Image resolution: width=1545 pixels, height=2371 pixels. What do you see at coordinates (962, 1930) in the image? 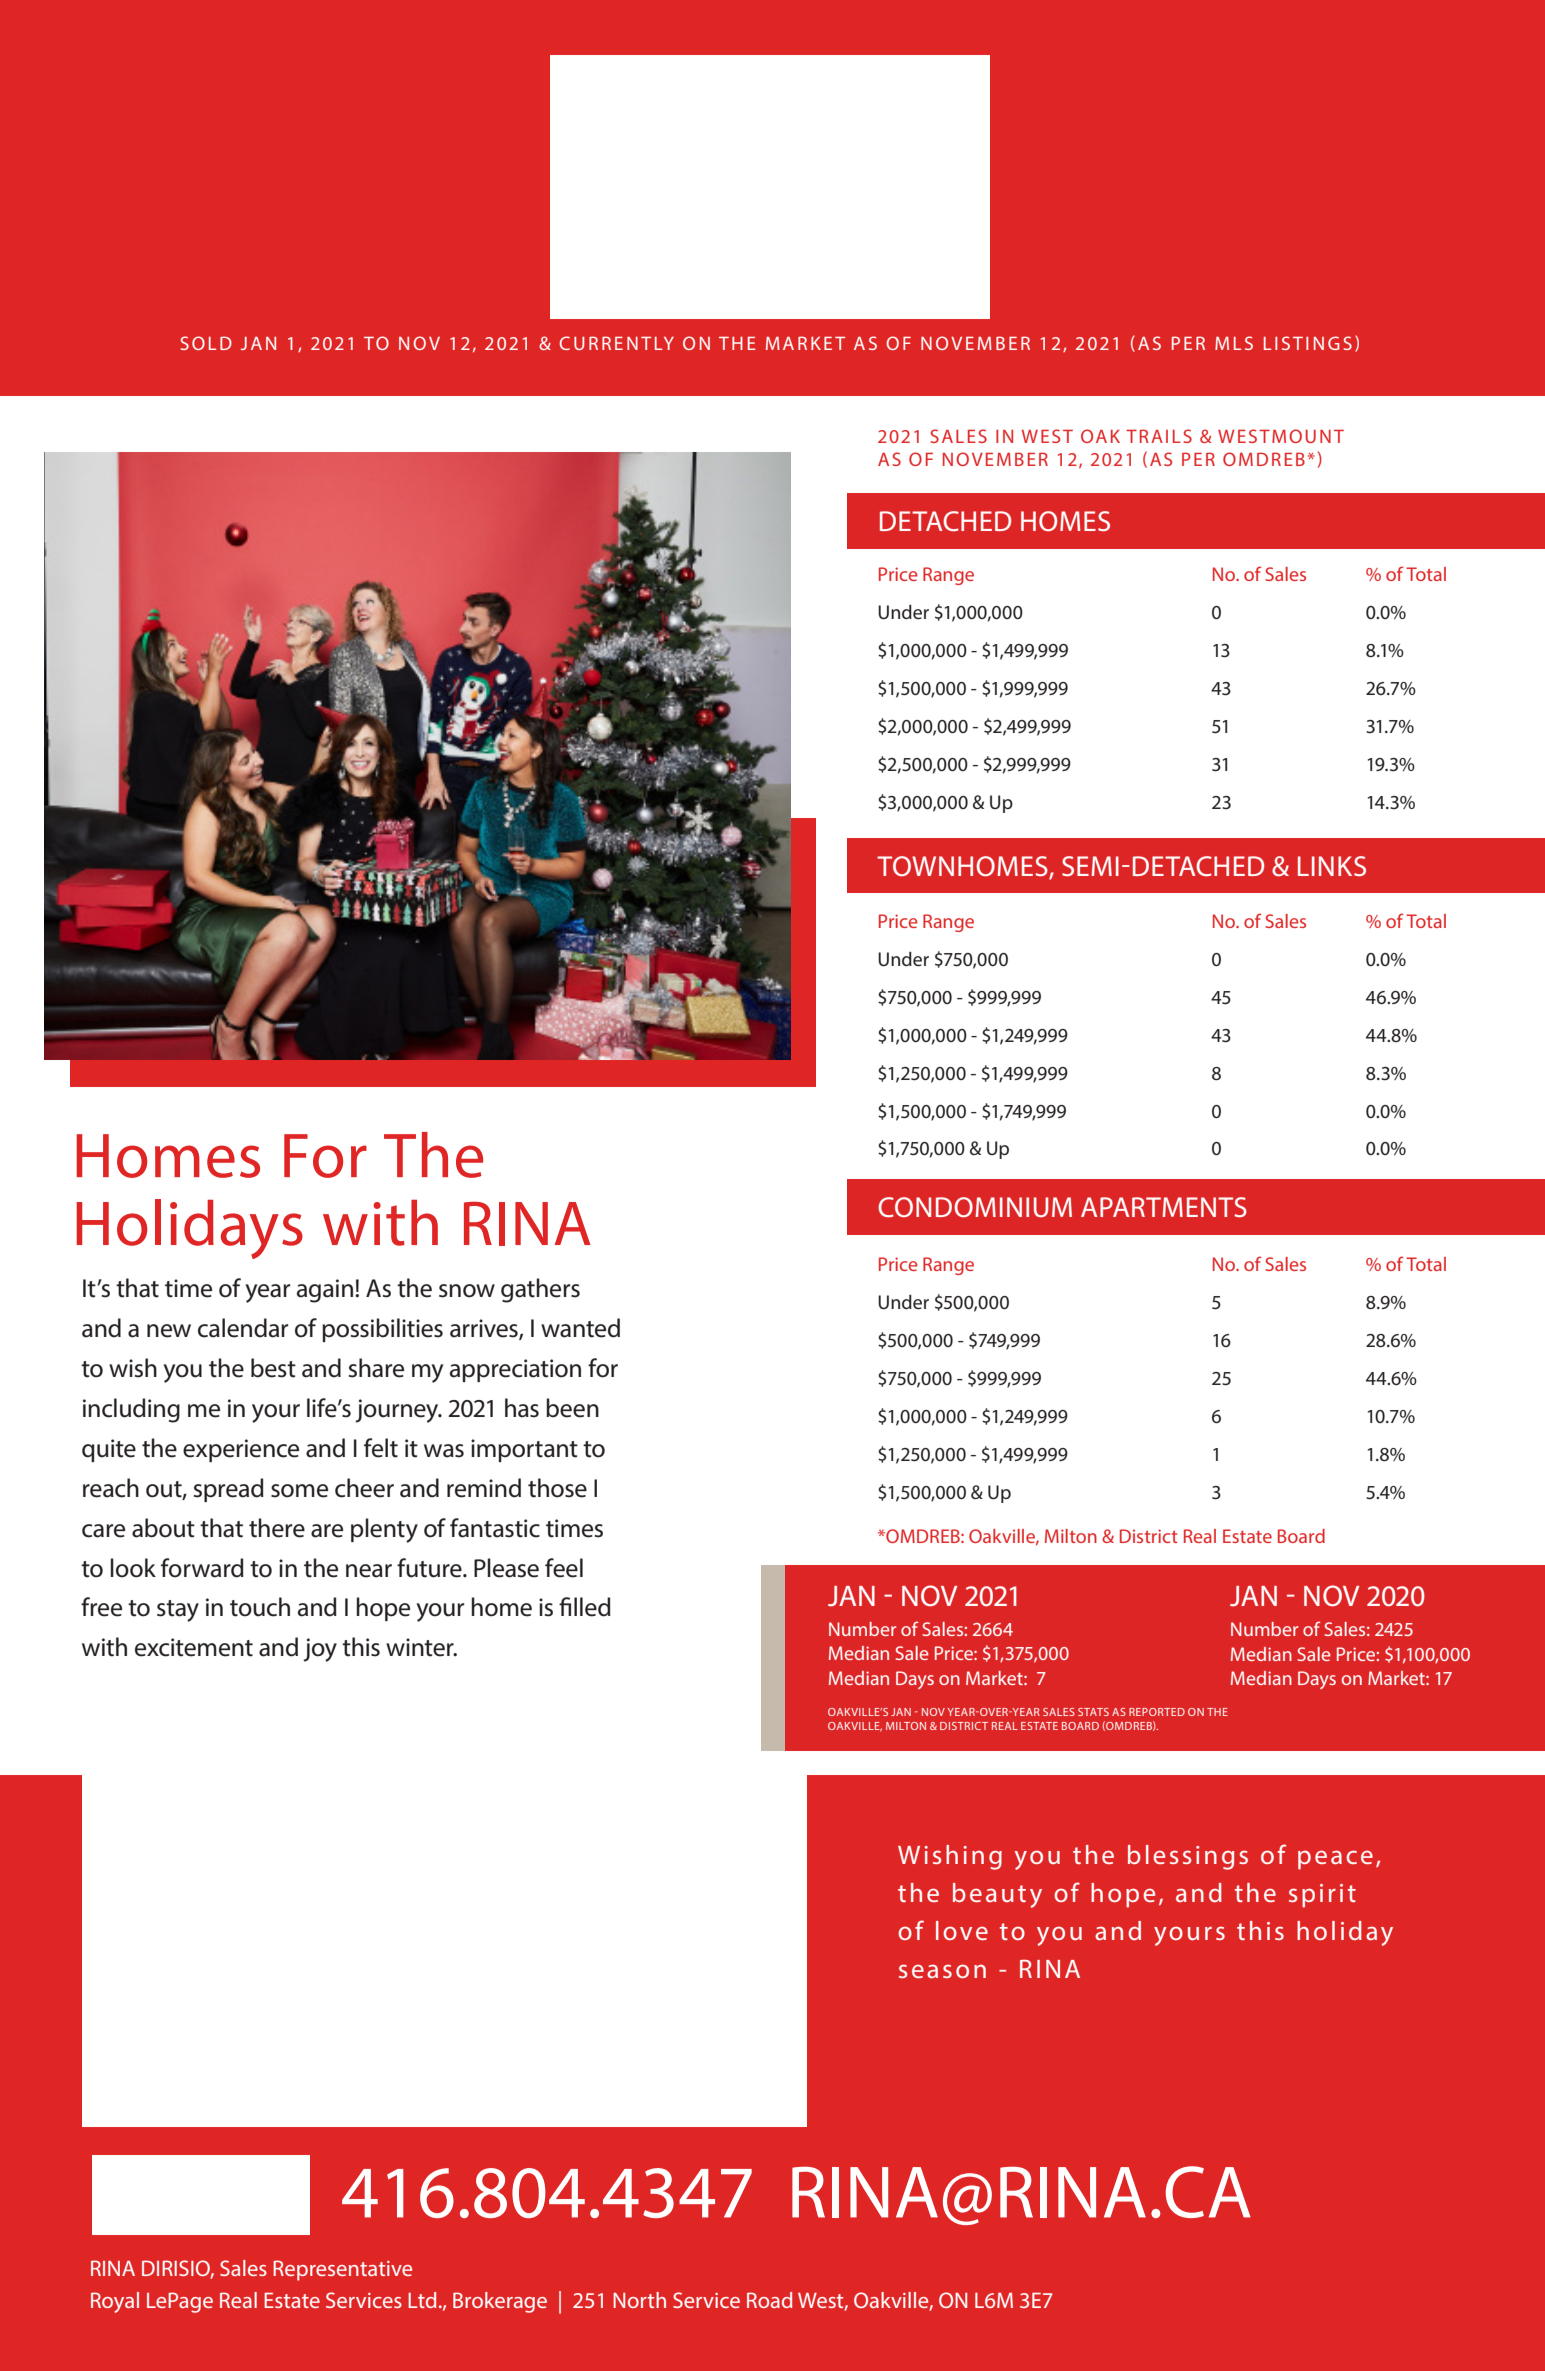
I see `love` at bounding box center [962, 1930].
